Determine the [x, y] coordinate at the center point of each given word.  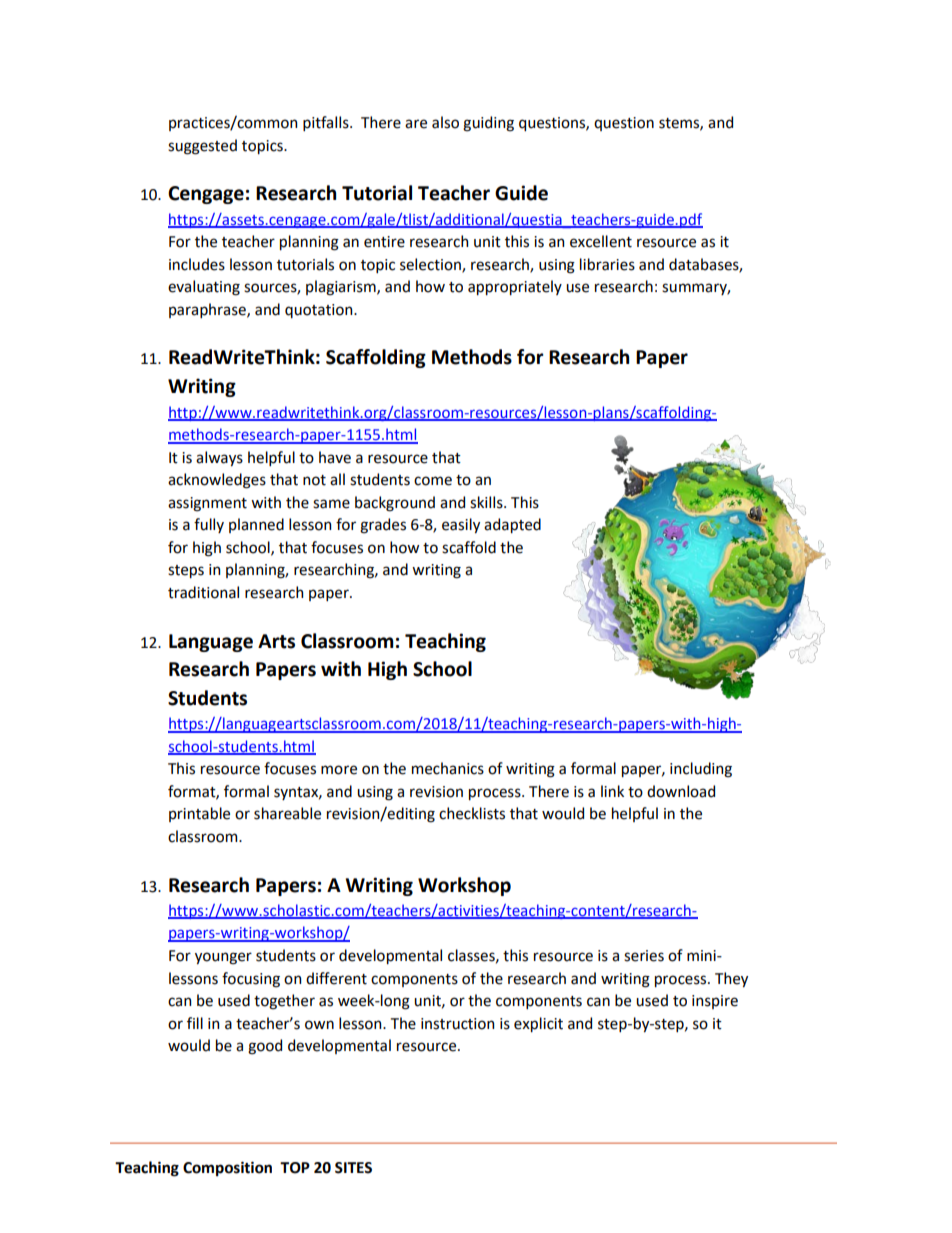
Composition [227, 1168]
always [219, 458]
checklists [472, 813]
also [445, 122]
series [644, 956]
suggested [202, 147]
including [701, 770]
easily [461, 525]
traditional [203, 592]
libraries [607, 264]
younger [223, 958]
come [433, 481]
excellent [601, 241]
